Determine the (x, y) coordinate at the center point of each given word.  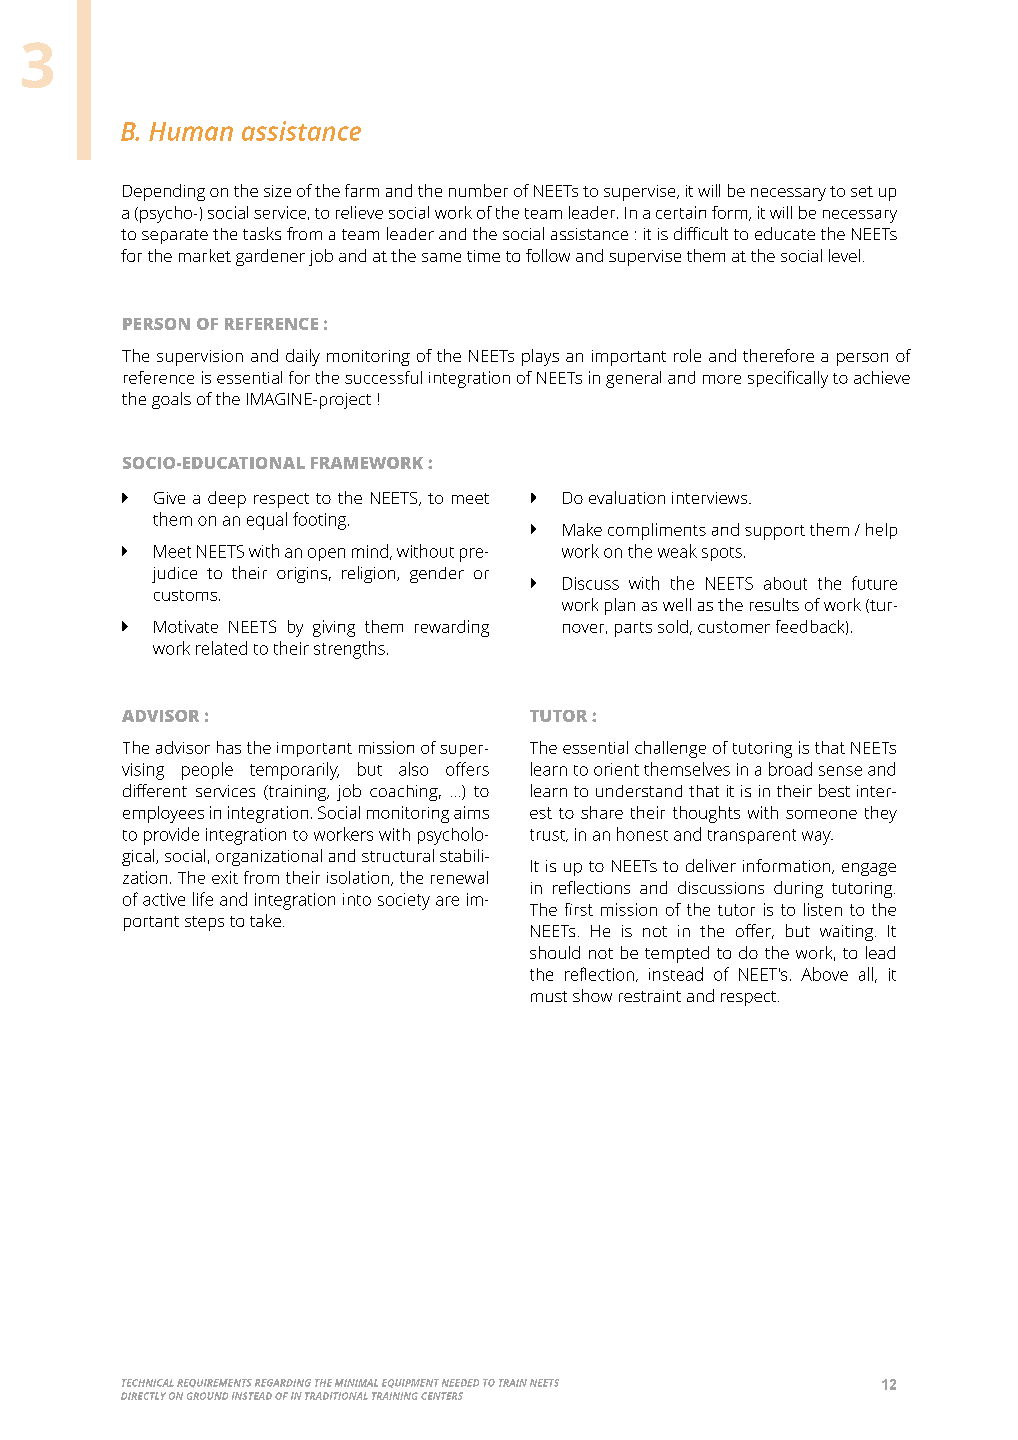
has (229, 747)
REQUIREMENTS (214, 1383)
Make (582, 529)
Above (824, 974)
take (265, 920)
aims (471, 812)
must (549, 996)
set (862, 191)
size (277, 191)
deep (227, 499)
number (478, 190)
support (775, 532)
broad (790, 769)
